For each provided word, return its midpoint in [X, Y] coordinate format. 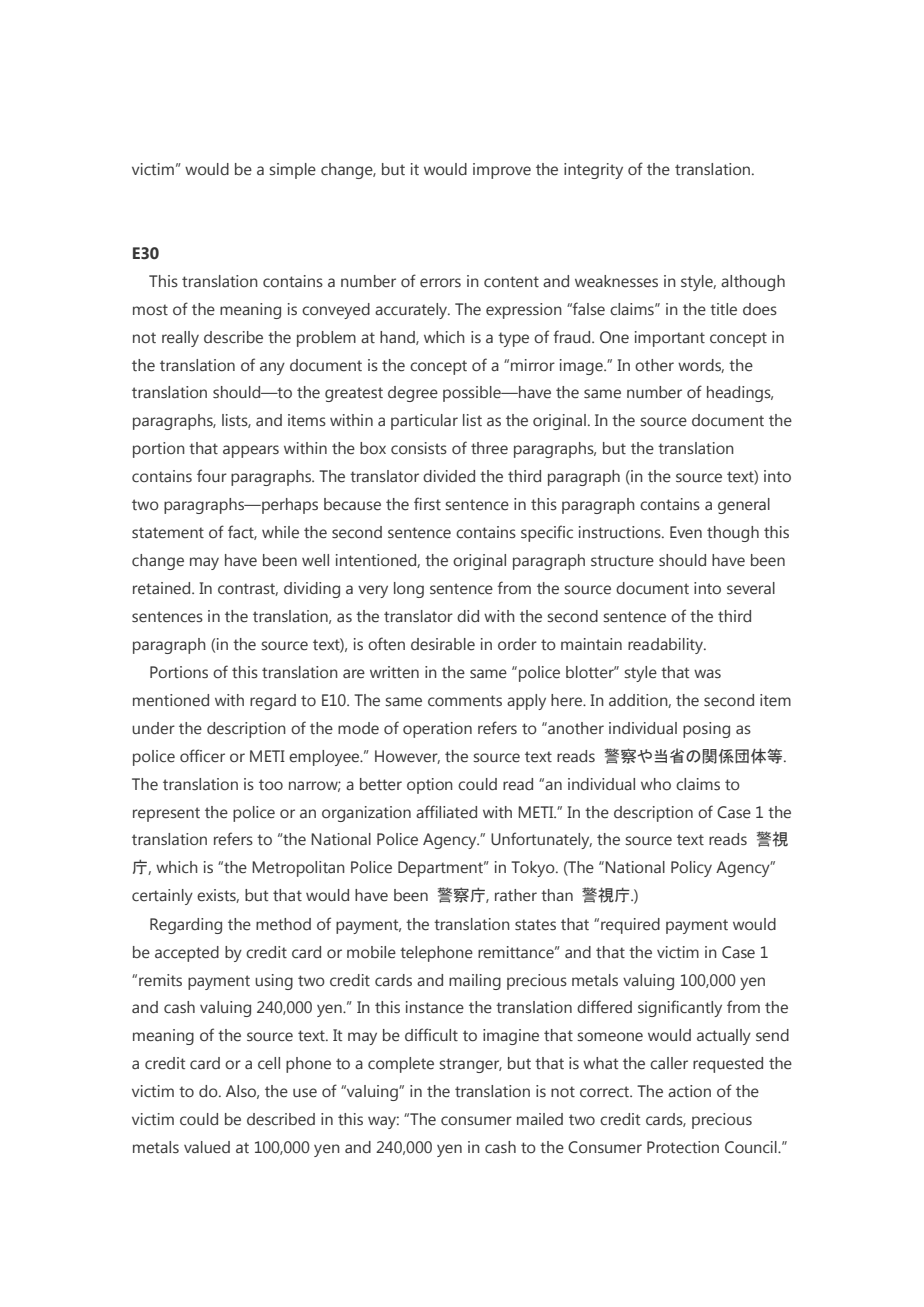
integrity [593, 171]
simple [293, 171]
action [689, 1091]
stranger [471, 1065]
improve [502, 171]
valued [207, 1147]
